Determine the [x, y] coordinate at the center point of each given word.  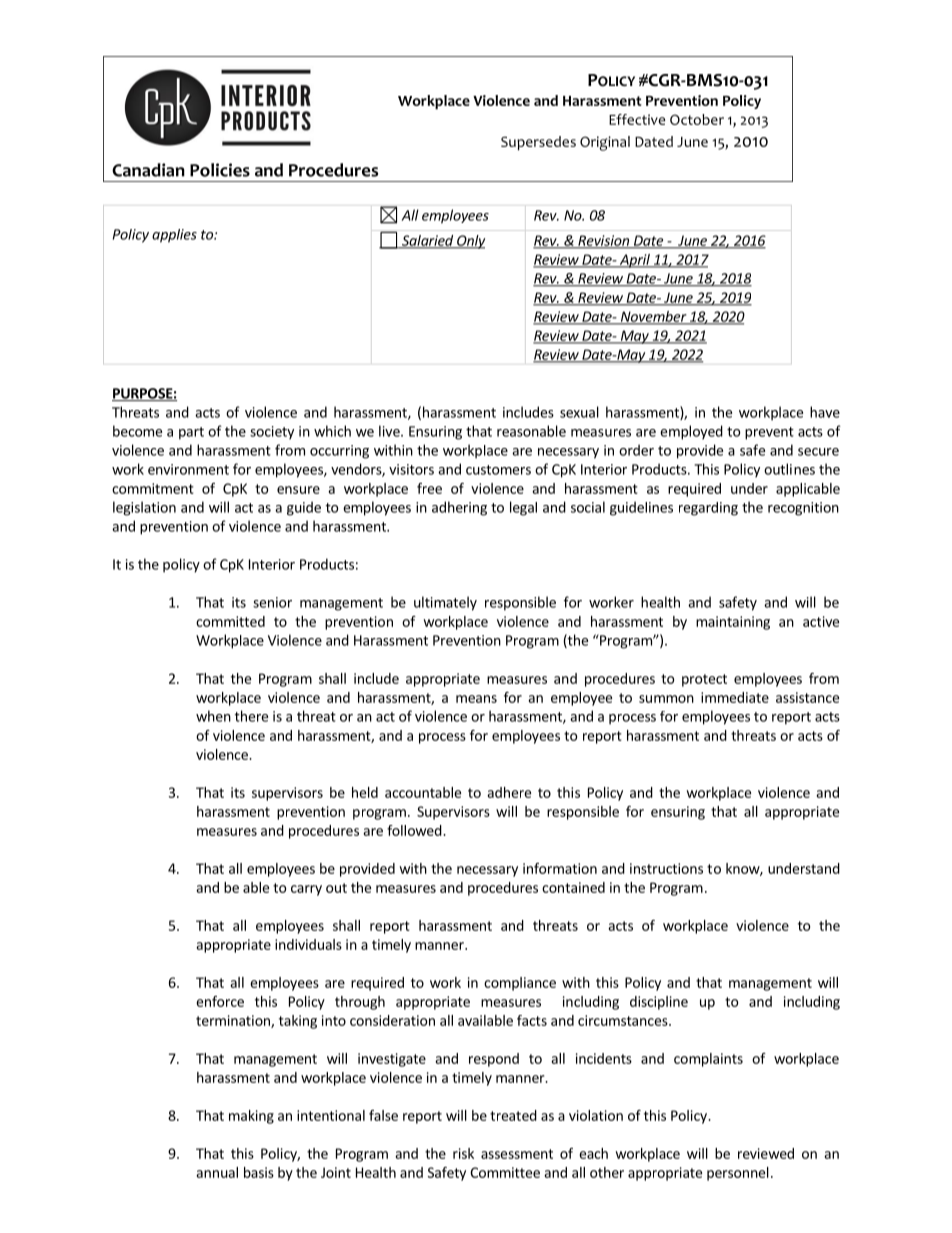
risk [463, 1153]
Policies [220, 170]
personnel [738, 1174]
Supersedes [538, 143]
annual [217, 1172]
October [697, 119]
